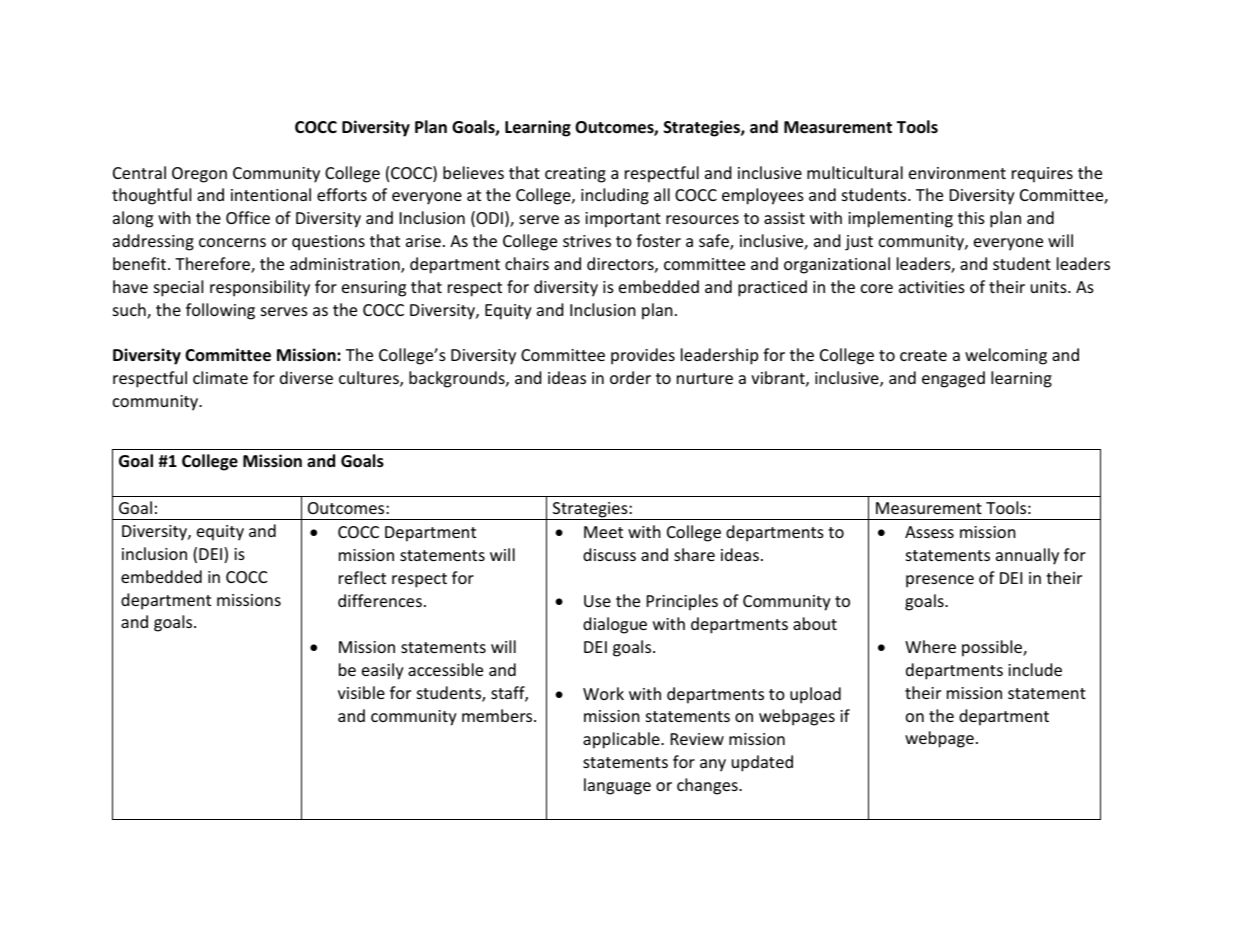 The image size is (1233, 952). I want to click on including, so click(615, 196).
